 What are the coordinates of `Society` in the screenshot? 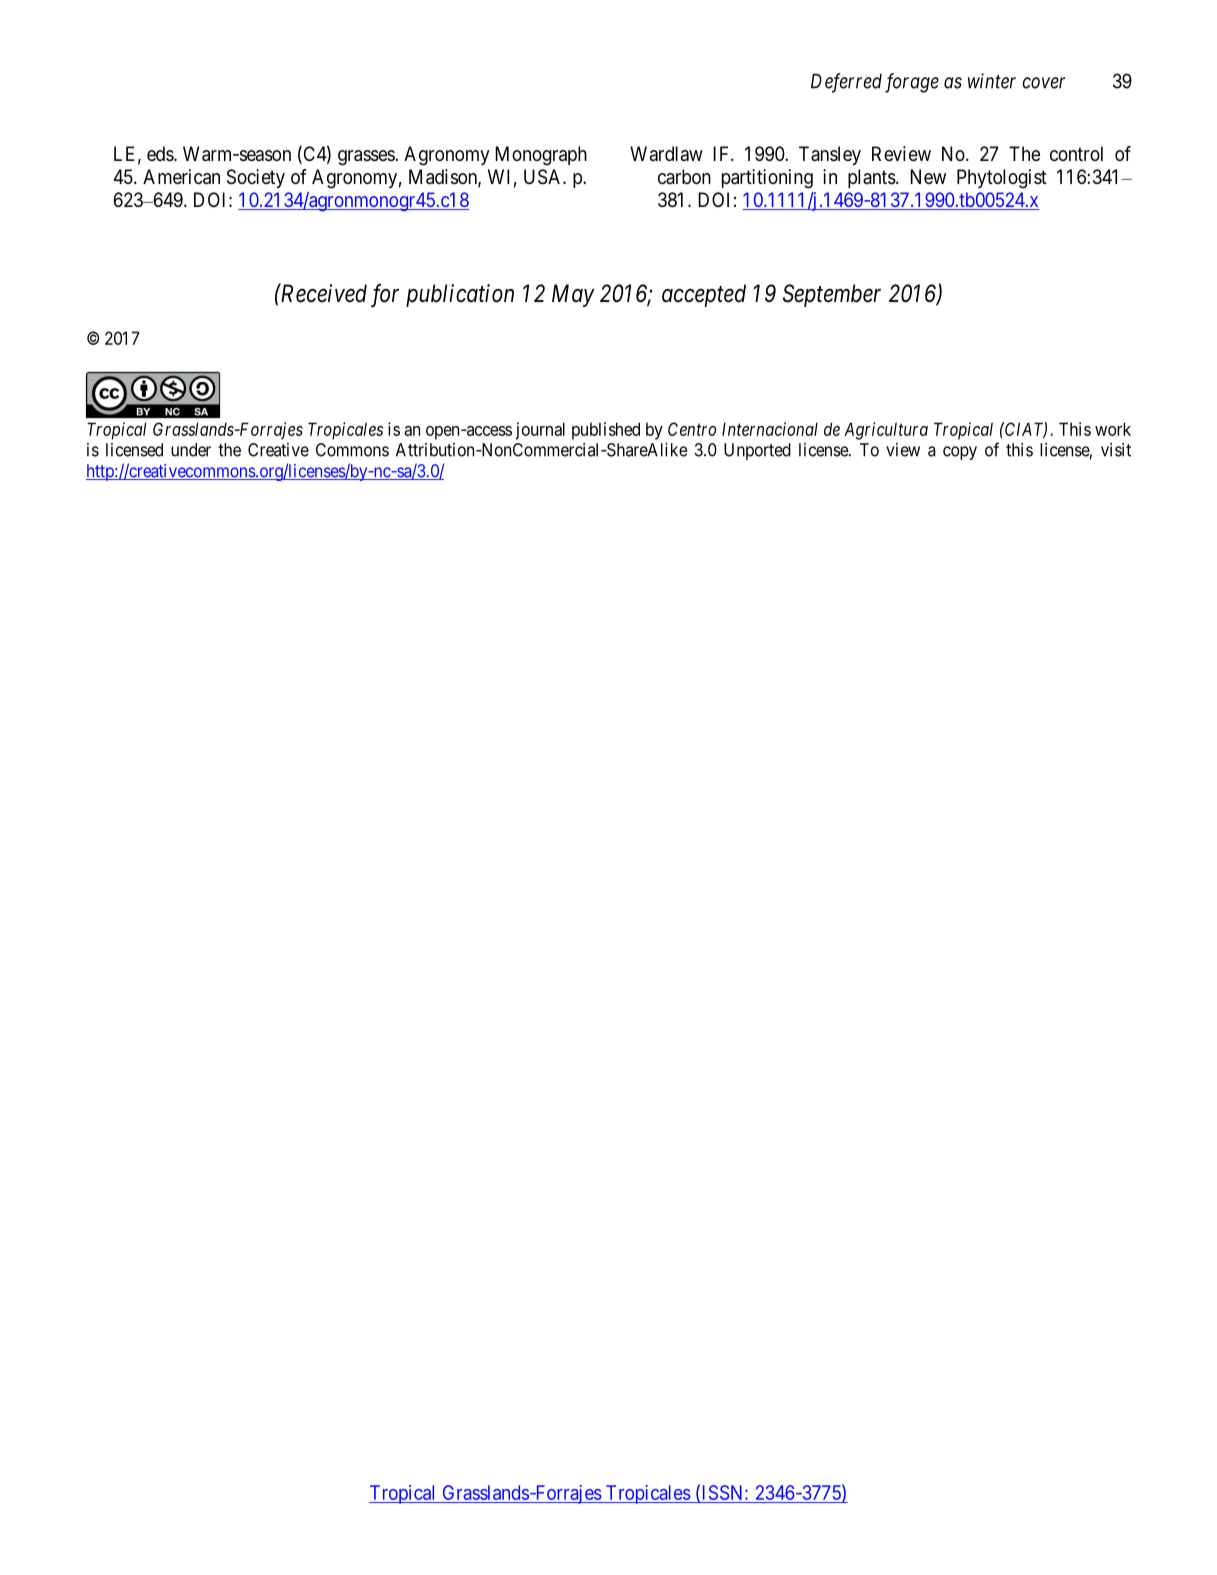 It's located at (256, 178).
